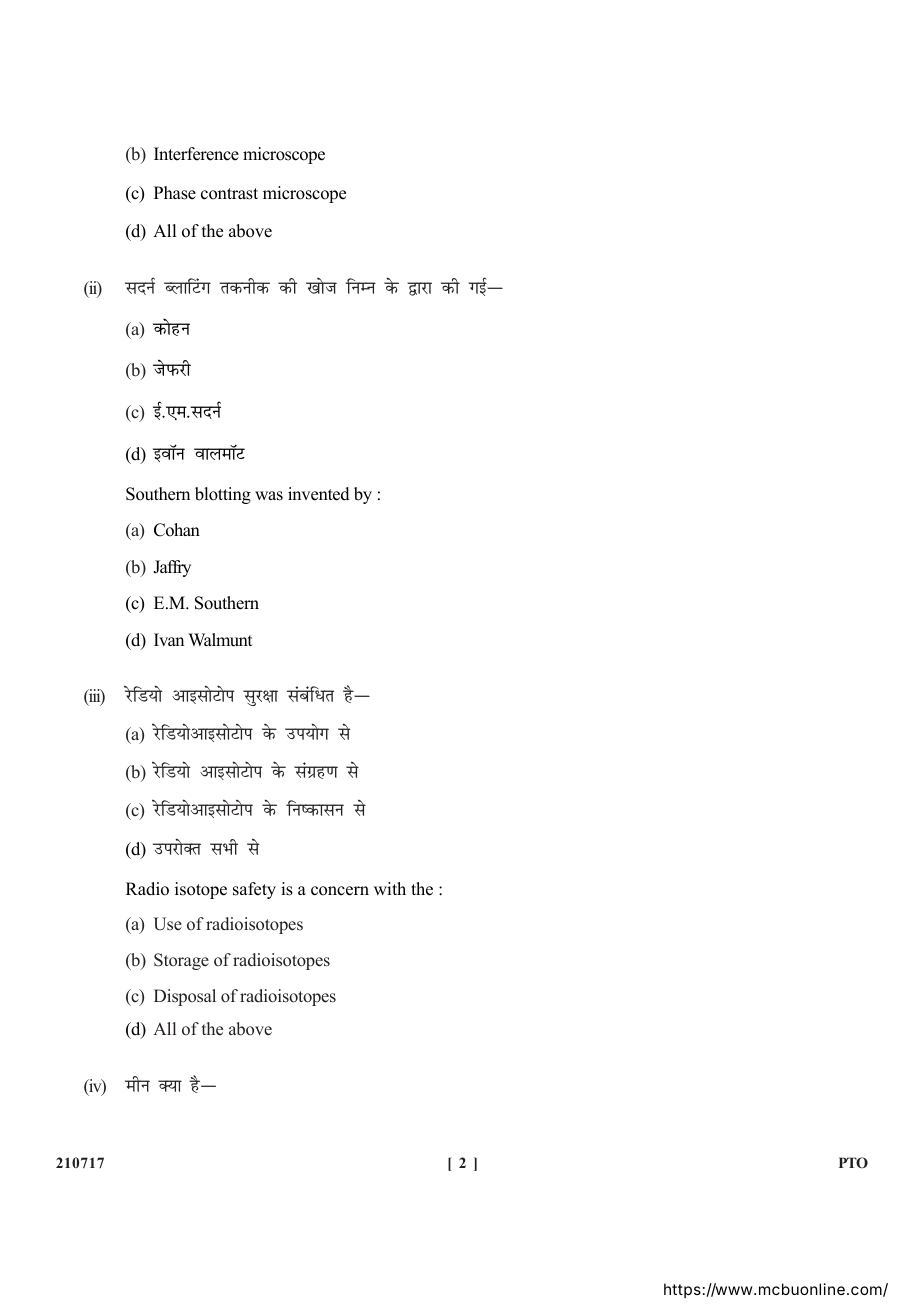 This page has width=924, height=1308. What do you see at coordinates (390, 888) in the page?
I see `with` at bounding box center [390, 888].
